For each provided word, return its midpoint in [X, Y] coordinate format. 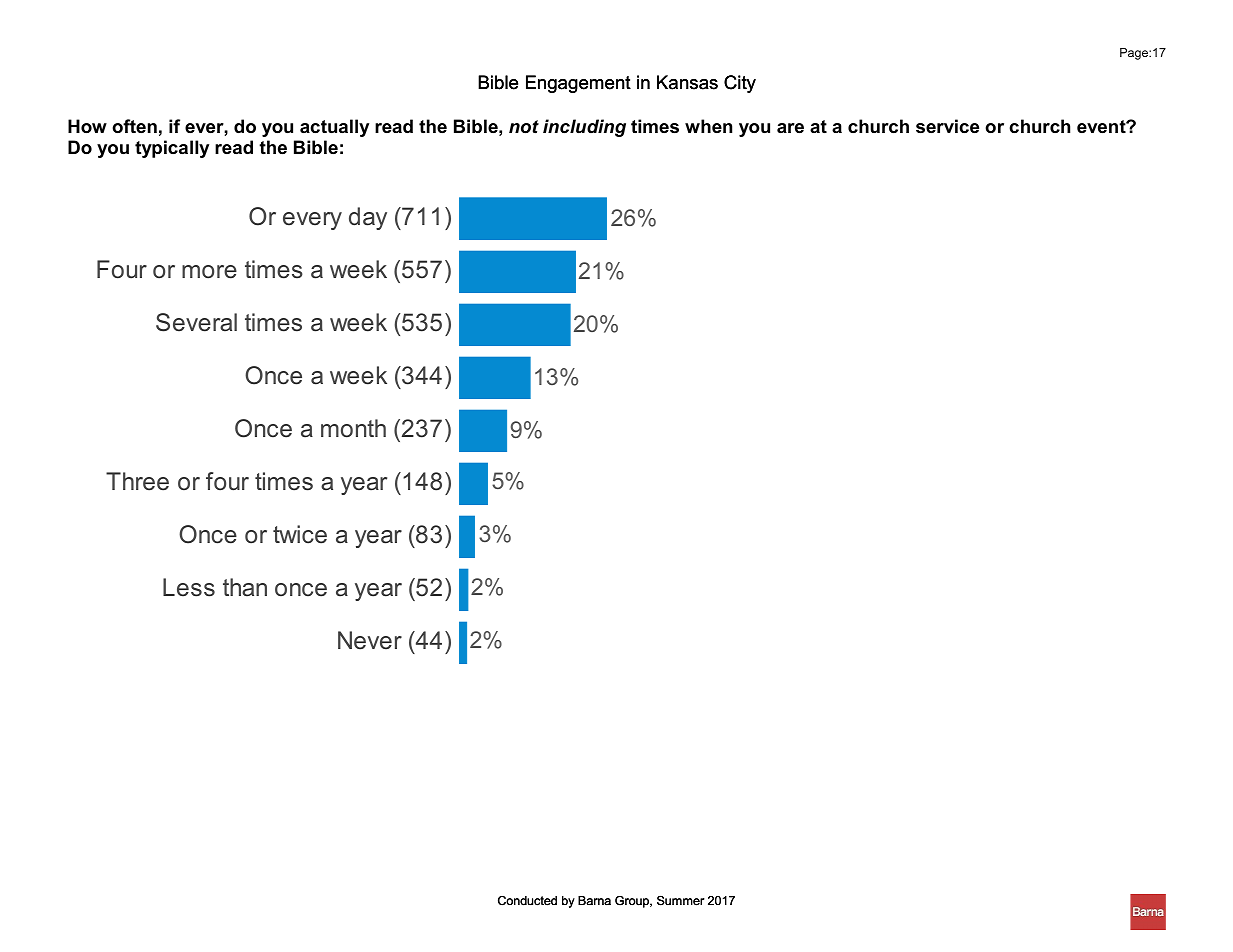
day [368, 218]
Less [189, 587]
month [353, 428]
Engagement [578, 84]
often [134, 126]
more [209, 272]
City [740, 84]
